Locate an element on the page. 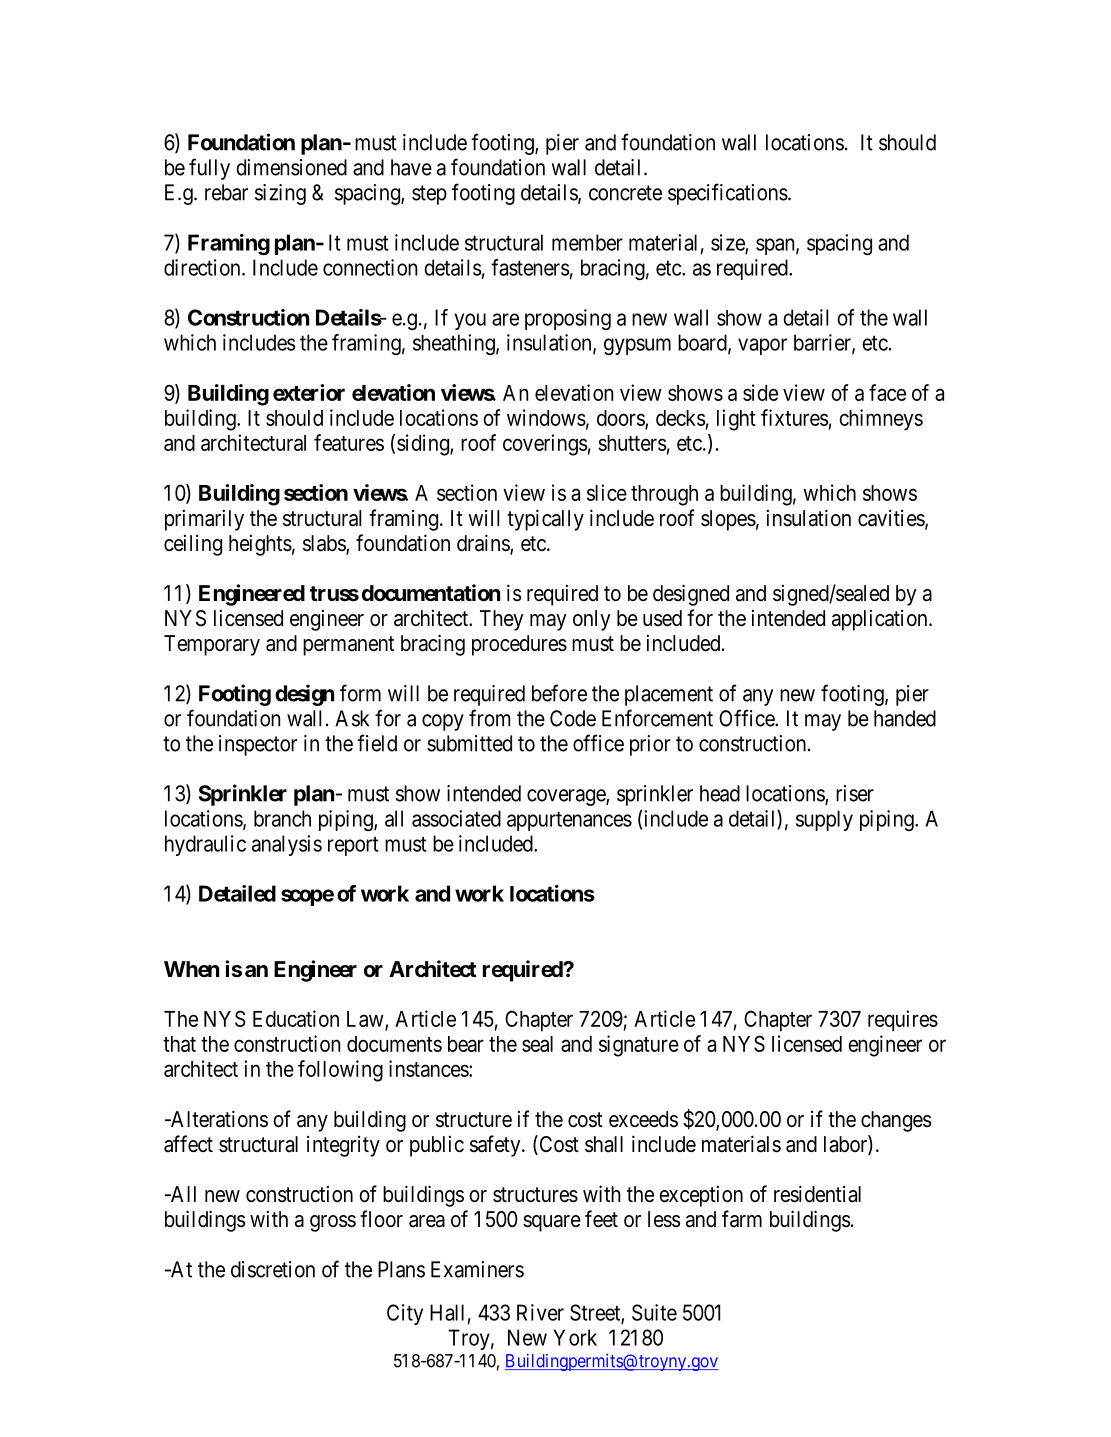 The height and width of the document is (1437, 1111). fixtures is located at coordinates (795, 417).
